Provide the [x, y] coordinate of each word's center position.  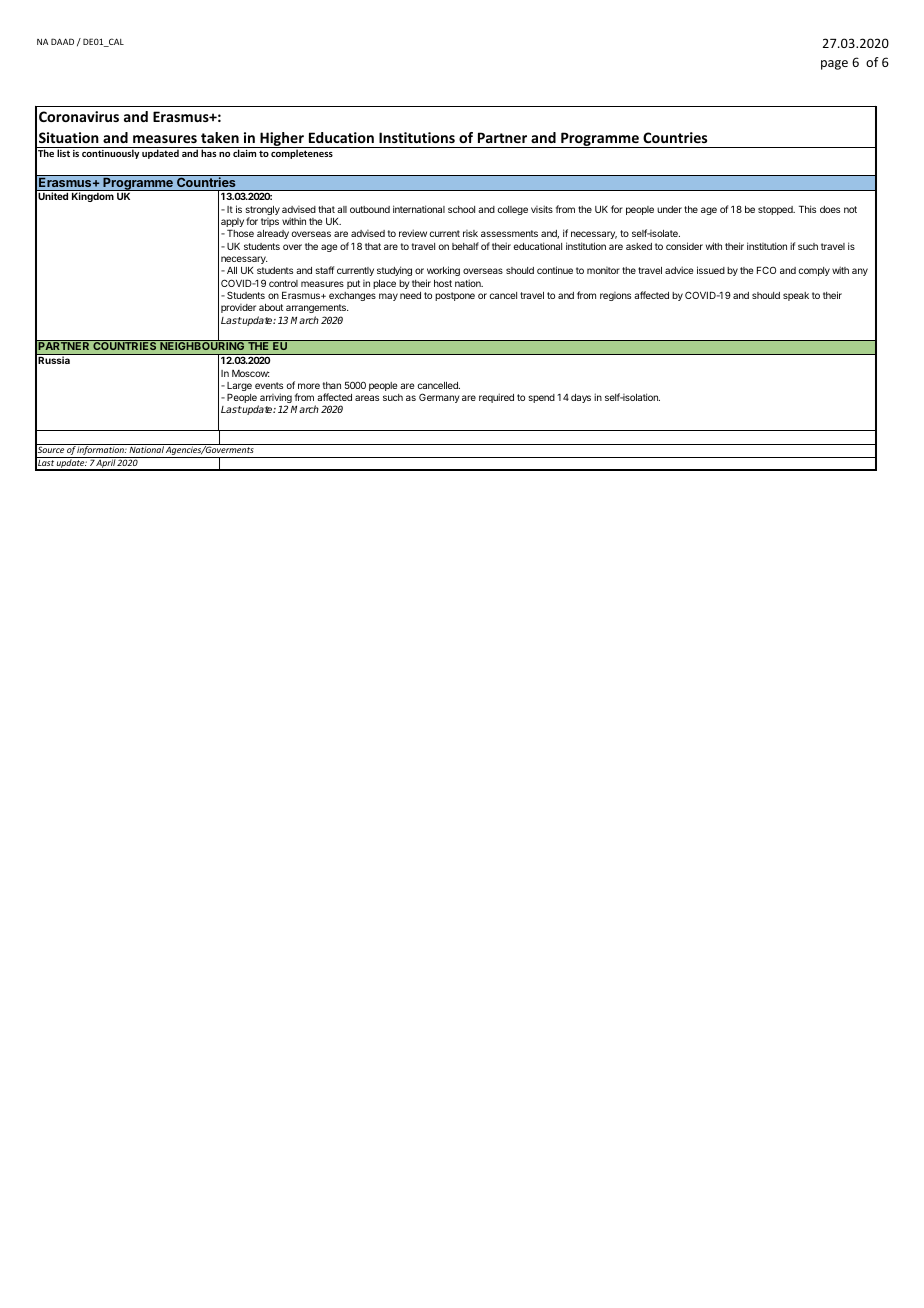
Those [240, 233]
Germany [439, 398]
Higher [282, 140]
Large [239, 388]
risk [470, 233]
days [581, 398]
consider [684, 246]
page [834, 65]
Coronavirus [79, 116]
